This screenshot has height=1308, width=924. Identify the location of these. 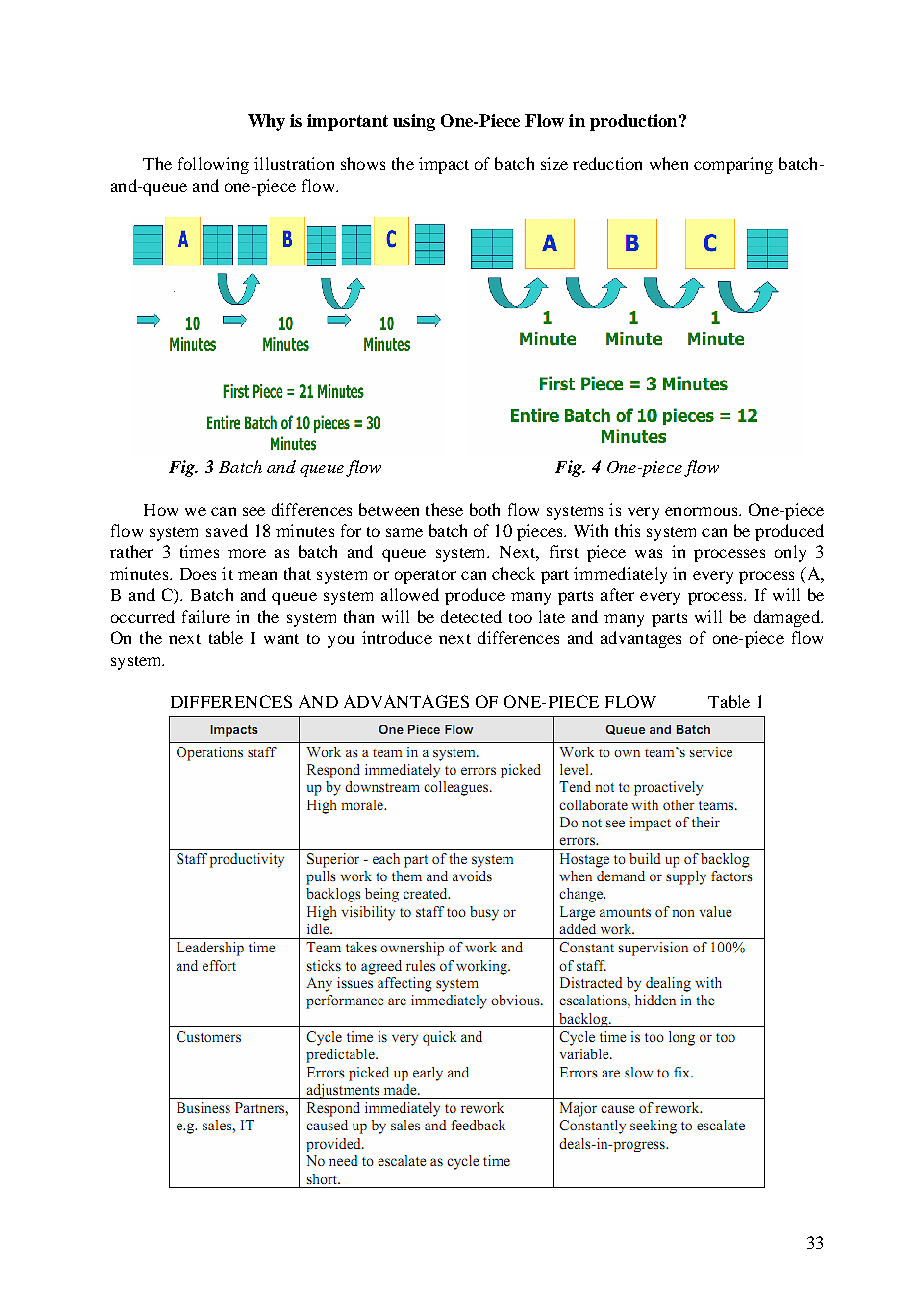
(444, 509).
